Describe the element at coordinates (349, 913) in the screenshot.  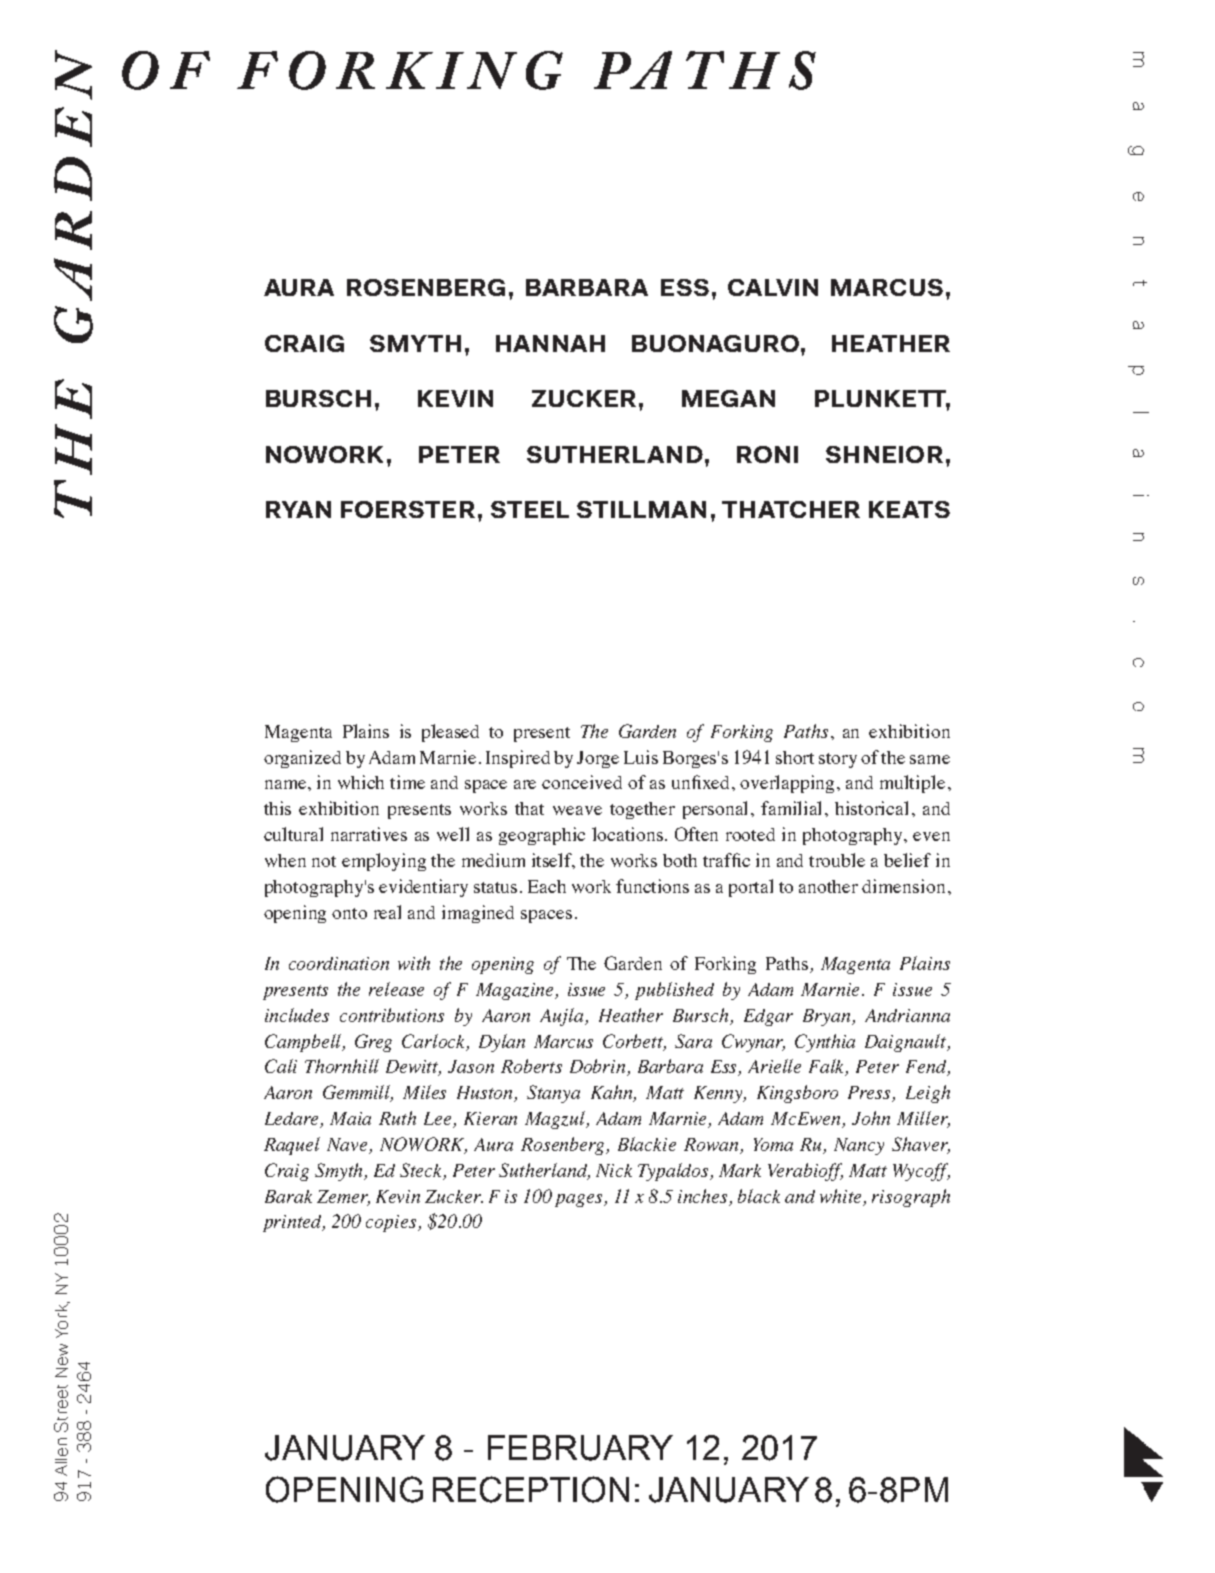
I see `onto` at that location.
